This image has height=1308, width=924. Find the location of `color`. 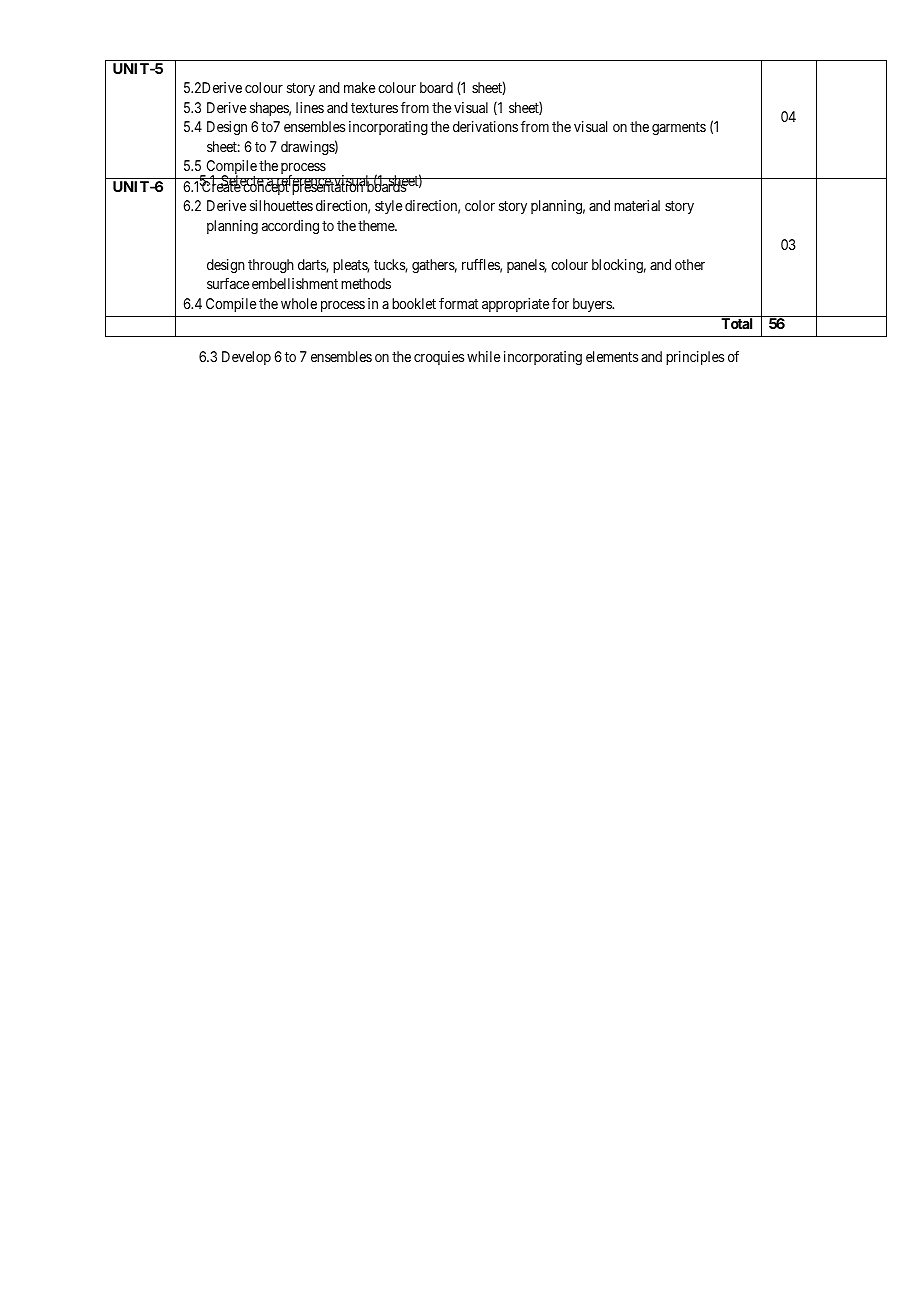

color is located at coordinates (480, 205).
